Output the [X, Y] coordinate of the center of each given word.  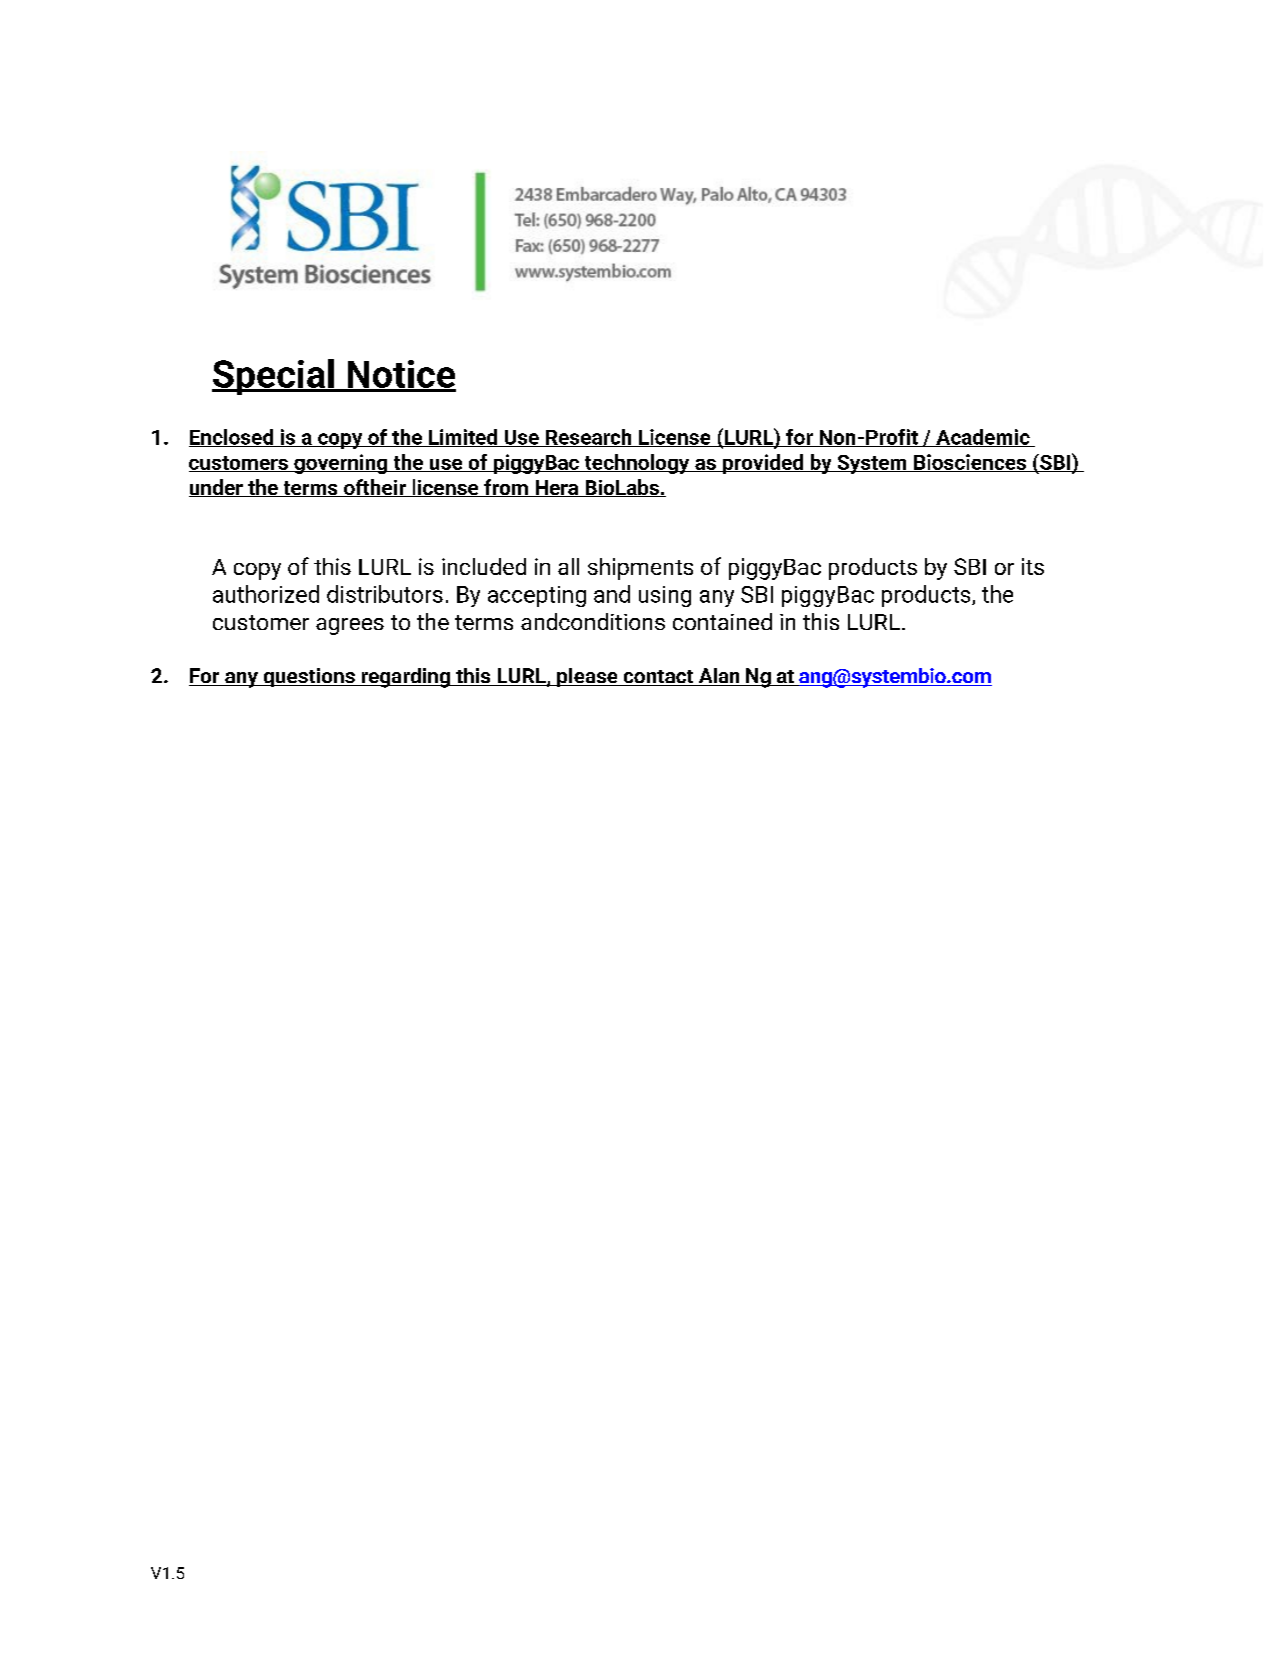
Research [589, 438]
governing [341, 464]
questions [309, 677]
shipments [640, 569]
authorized [266, 594]
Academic [983, 438]
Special [274, 377]
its [1033, 566]
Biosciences [970, 463]
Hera [557, 488]
